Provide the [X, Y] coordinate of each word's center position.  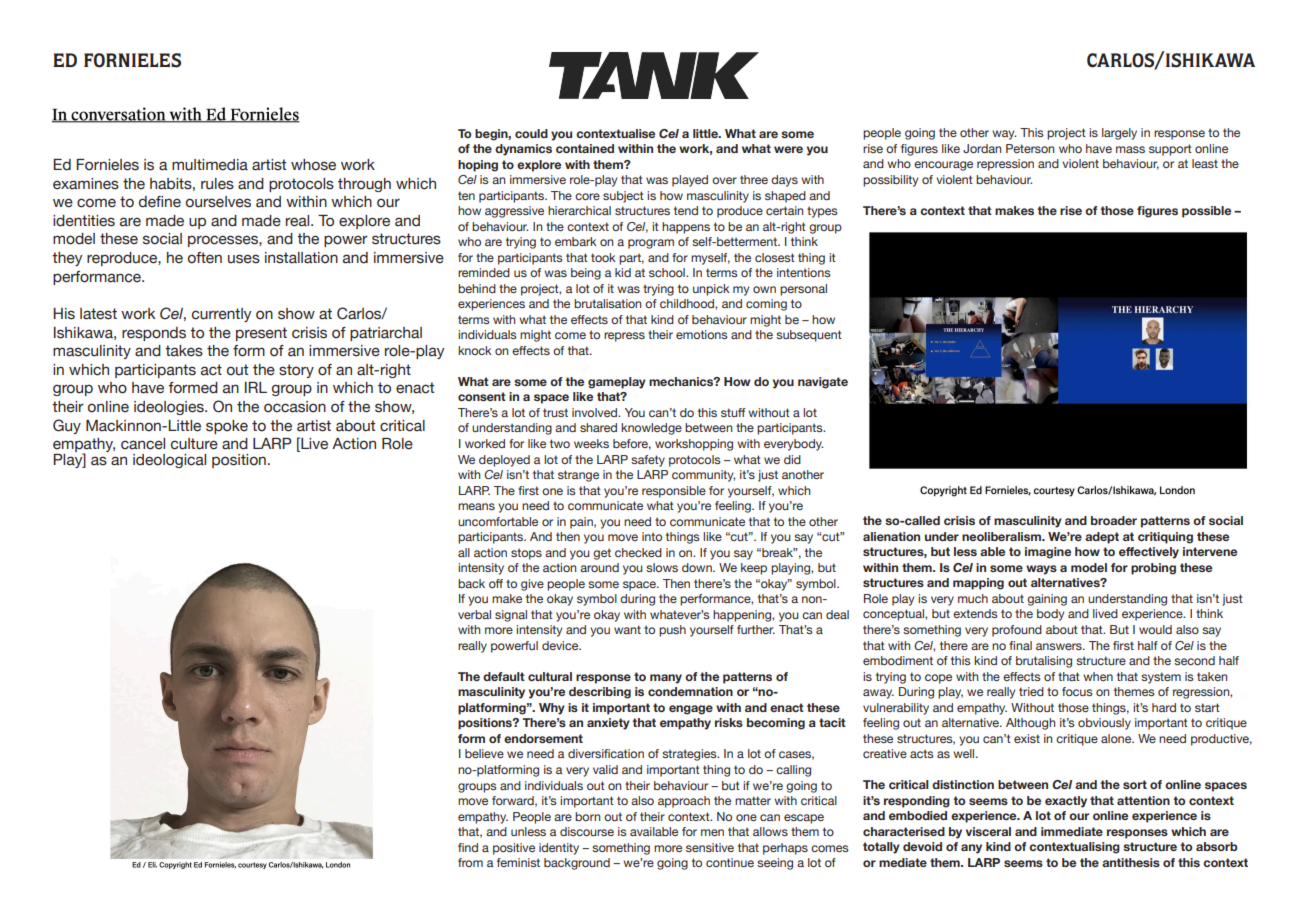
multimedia [210, 165]
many [666, 679]
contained [585, 148]
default [504, 676]
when [1098, 676]
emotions [702, 334]
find [468, 847]
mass [1130, 149]
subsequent [809, 336]
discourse [587, 831]
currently [222, 315]
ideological [169, 461]
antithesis [1131, 862]
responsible [674, 492]
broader [1114, 520]
